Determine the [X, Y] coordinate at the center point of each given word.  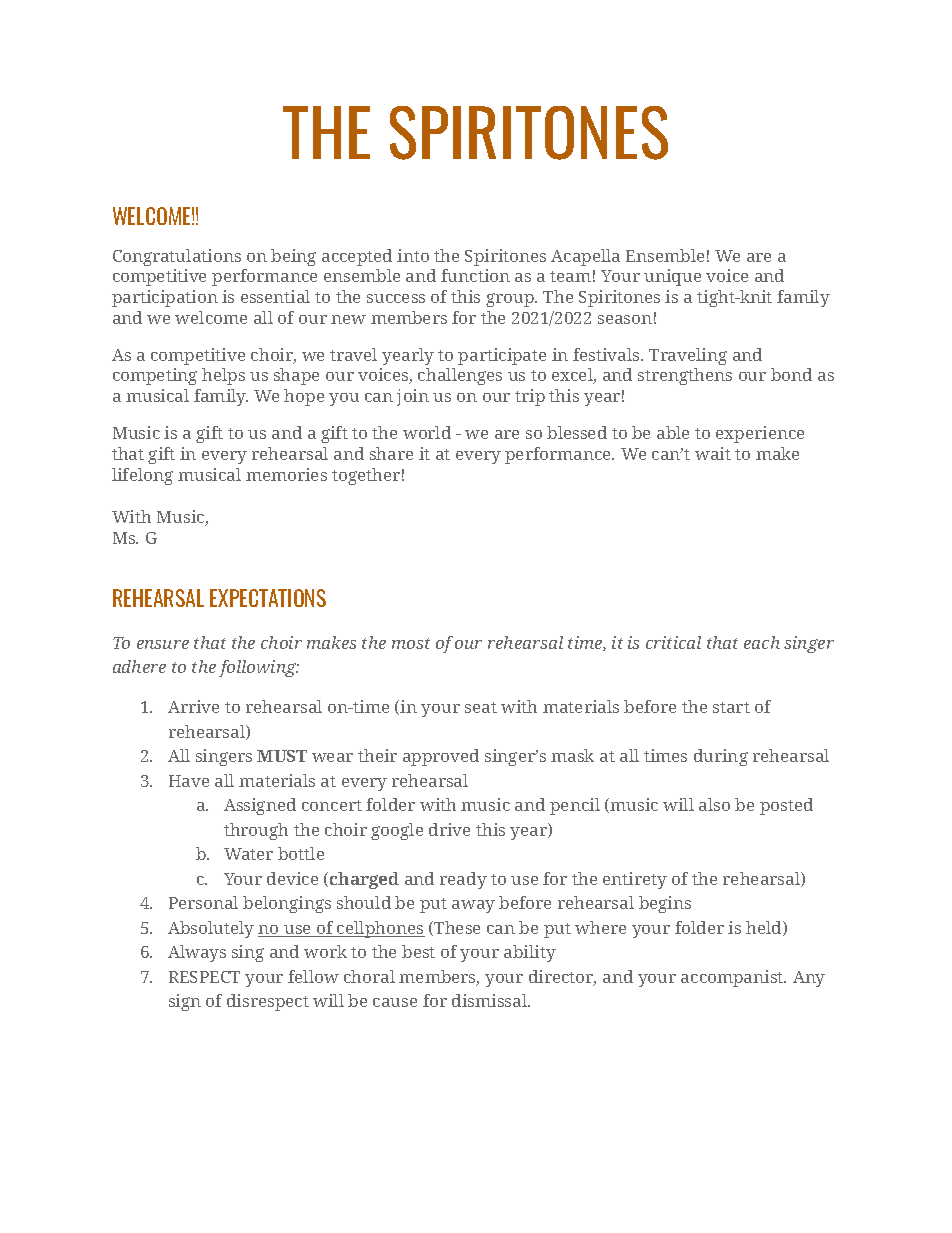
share [391, 453]
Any [809, 979]
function [475, 275]
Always [197, 953]
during [721, 757]
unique [672, 277]
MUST [282, 756]
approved [441, 757]
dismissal [491, 1000]
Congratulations [177, 257]
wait [713, 453]
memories [286, 474]
